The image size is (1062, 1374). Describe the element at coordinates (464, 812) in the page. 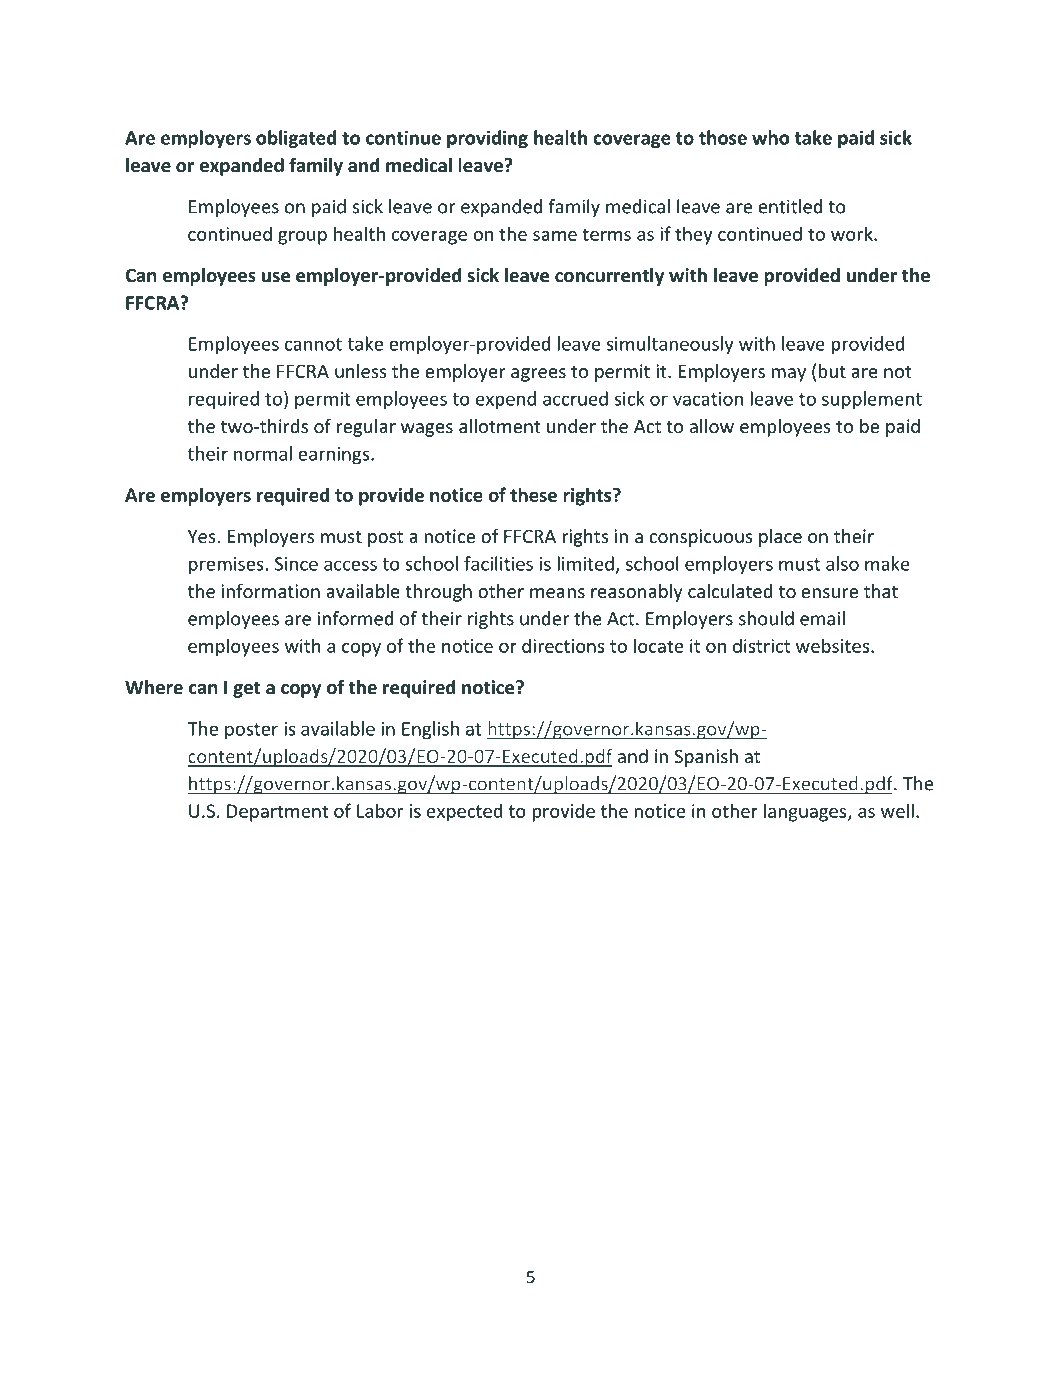

I see `expected` at that location.
